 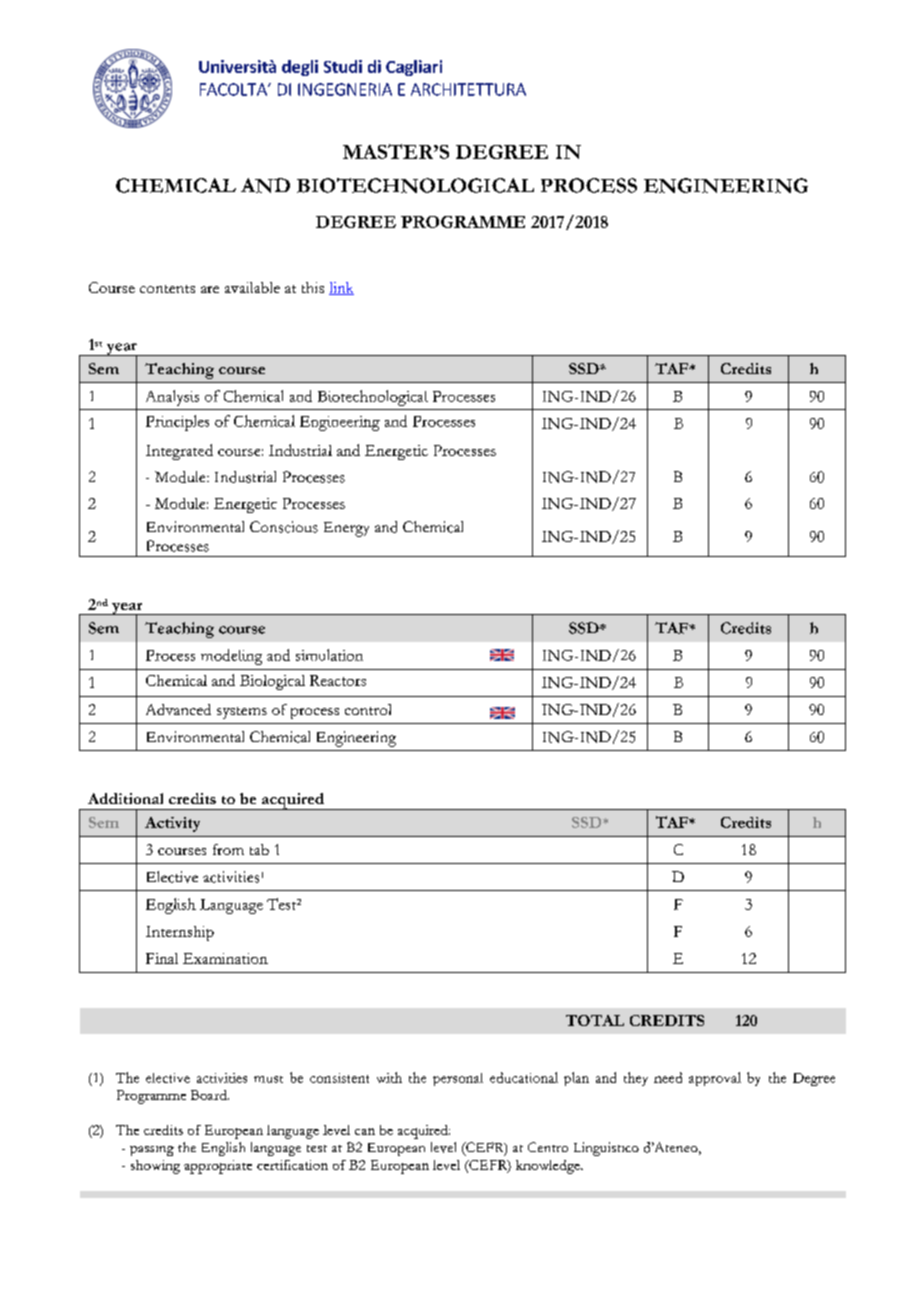 I want to click on Integrated, so click(x=179, y=452).
